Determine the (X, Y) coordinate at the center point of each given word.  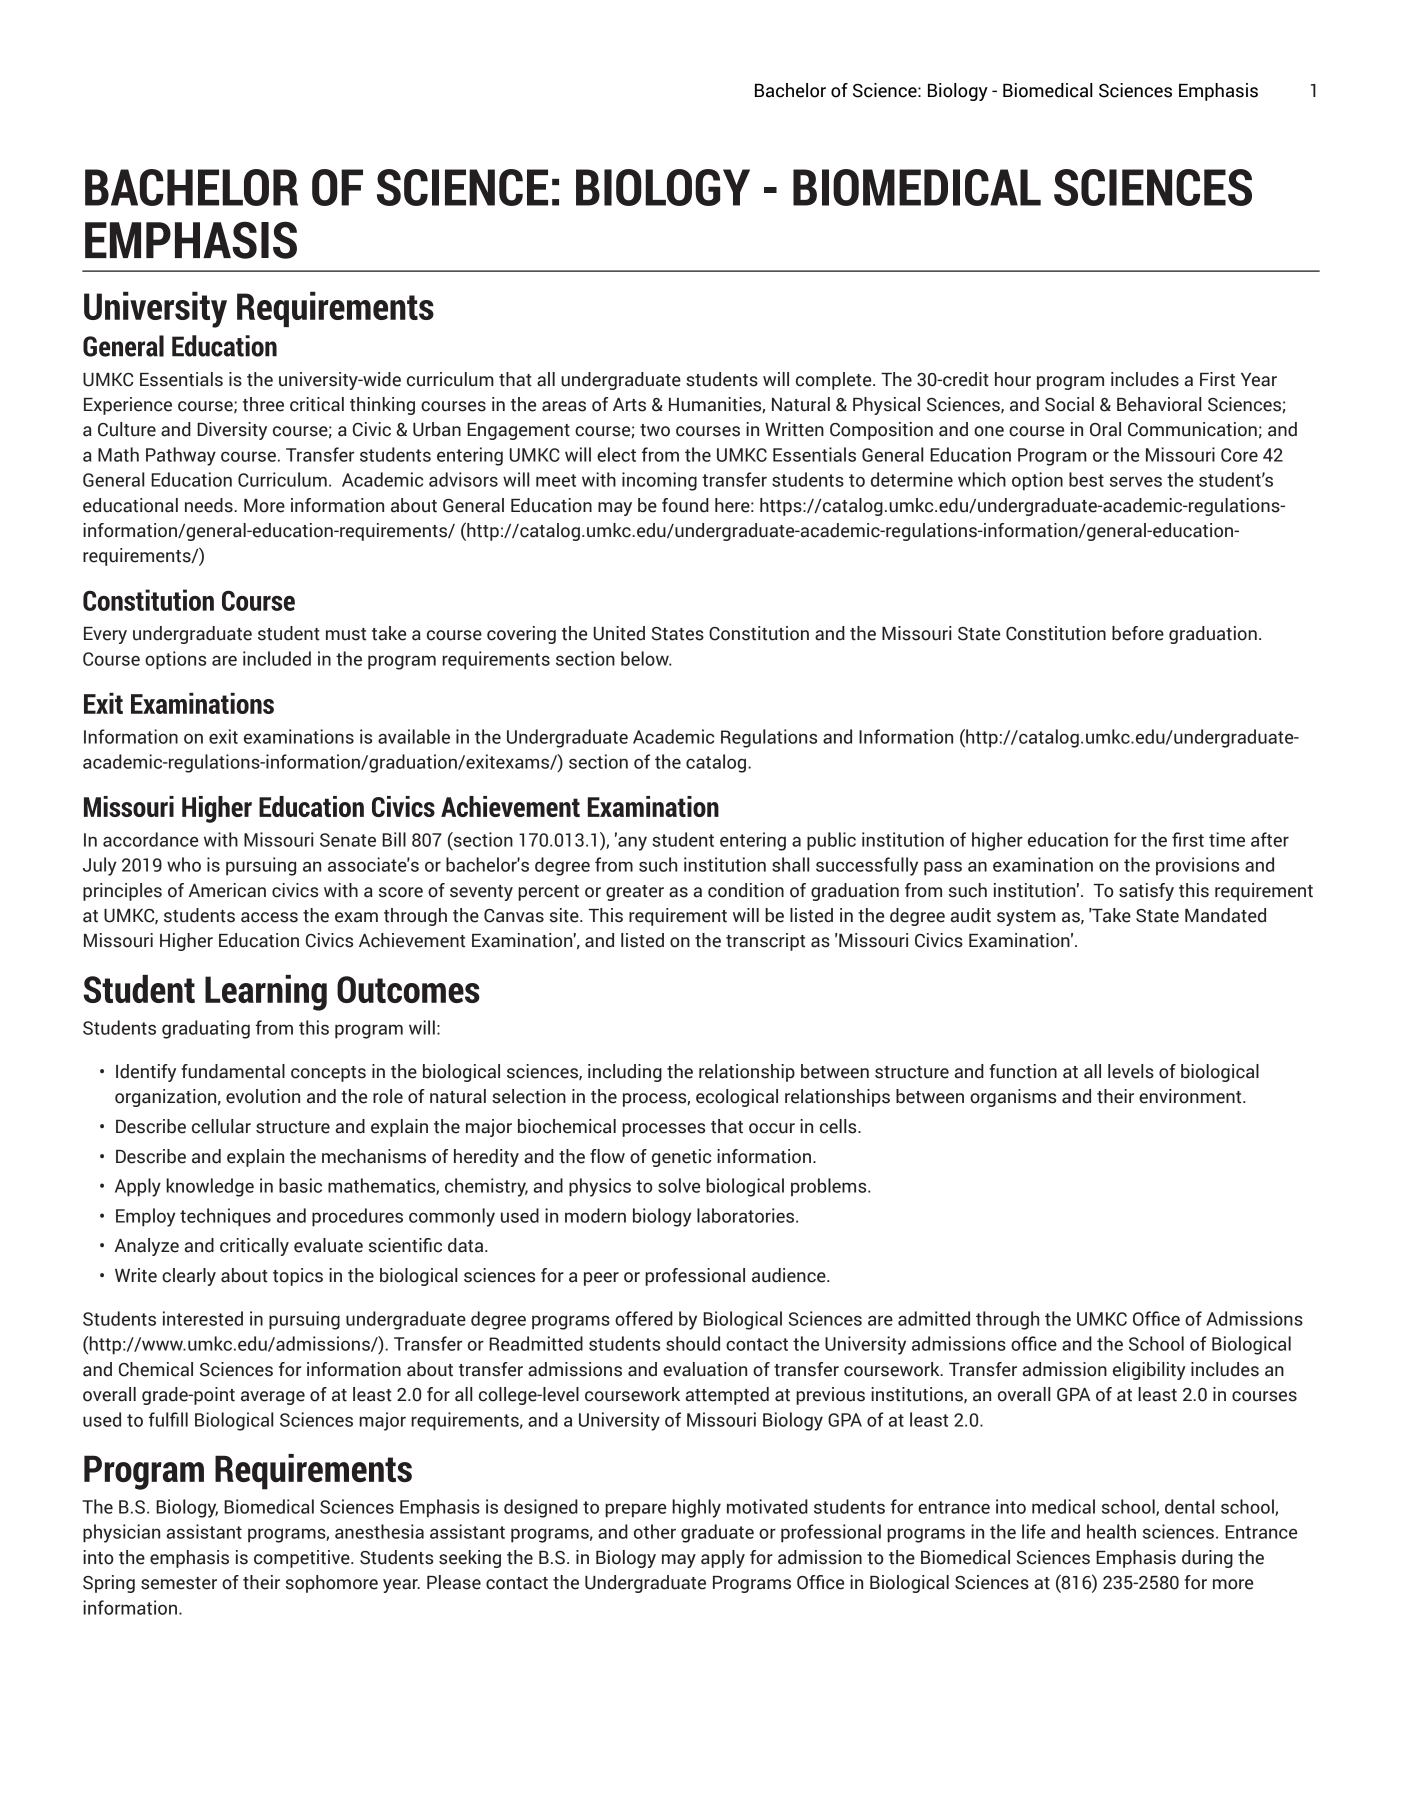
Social (1069, 404)
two (655, 430)
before (1138, 633)
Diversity (232, 431)
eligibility (1149, 1371)
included (277, 658)
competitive (303, 1559)
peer (601, 1279)
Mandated (1225, 915)
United (619, 633)
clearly (189, 1277)
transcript (765, 942)
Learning (266, 993)
